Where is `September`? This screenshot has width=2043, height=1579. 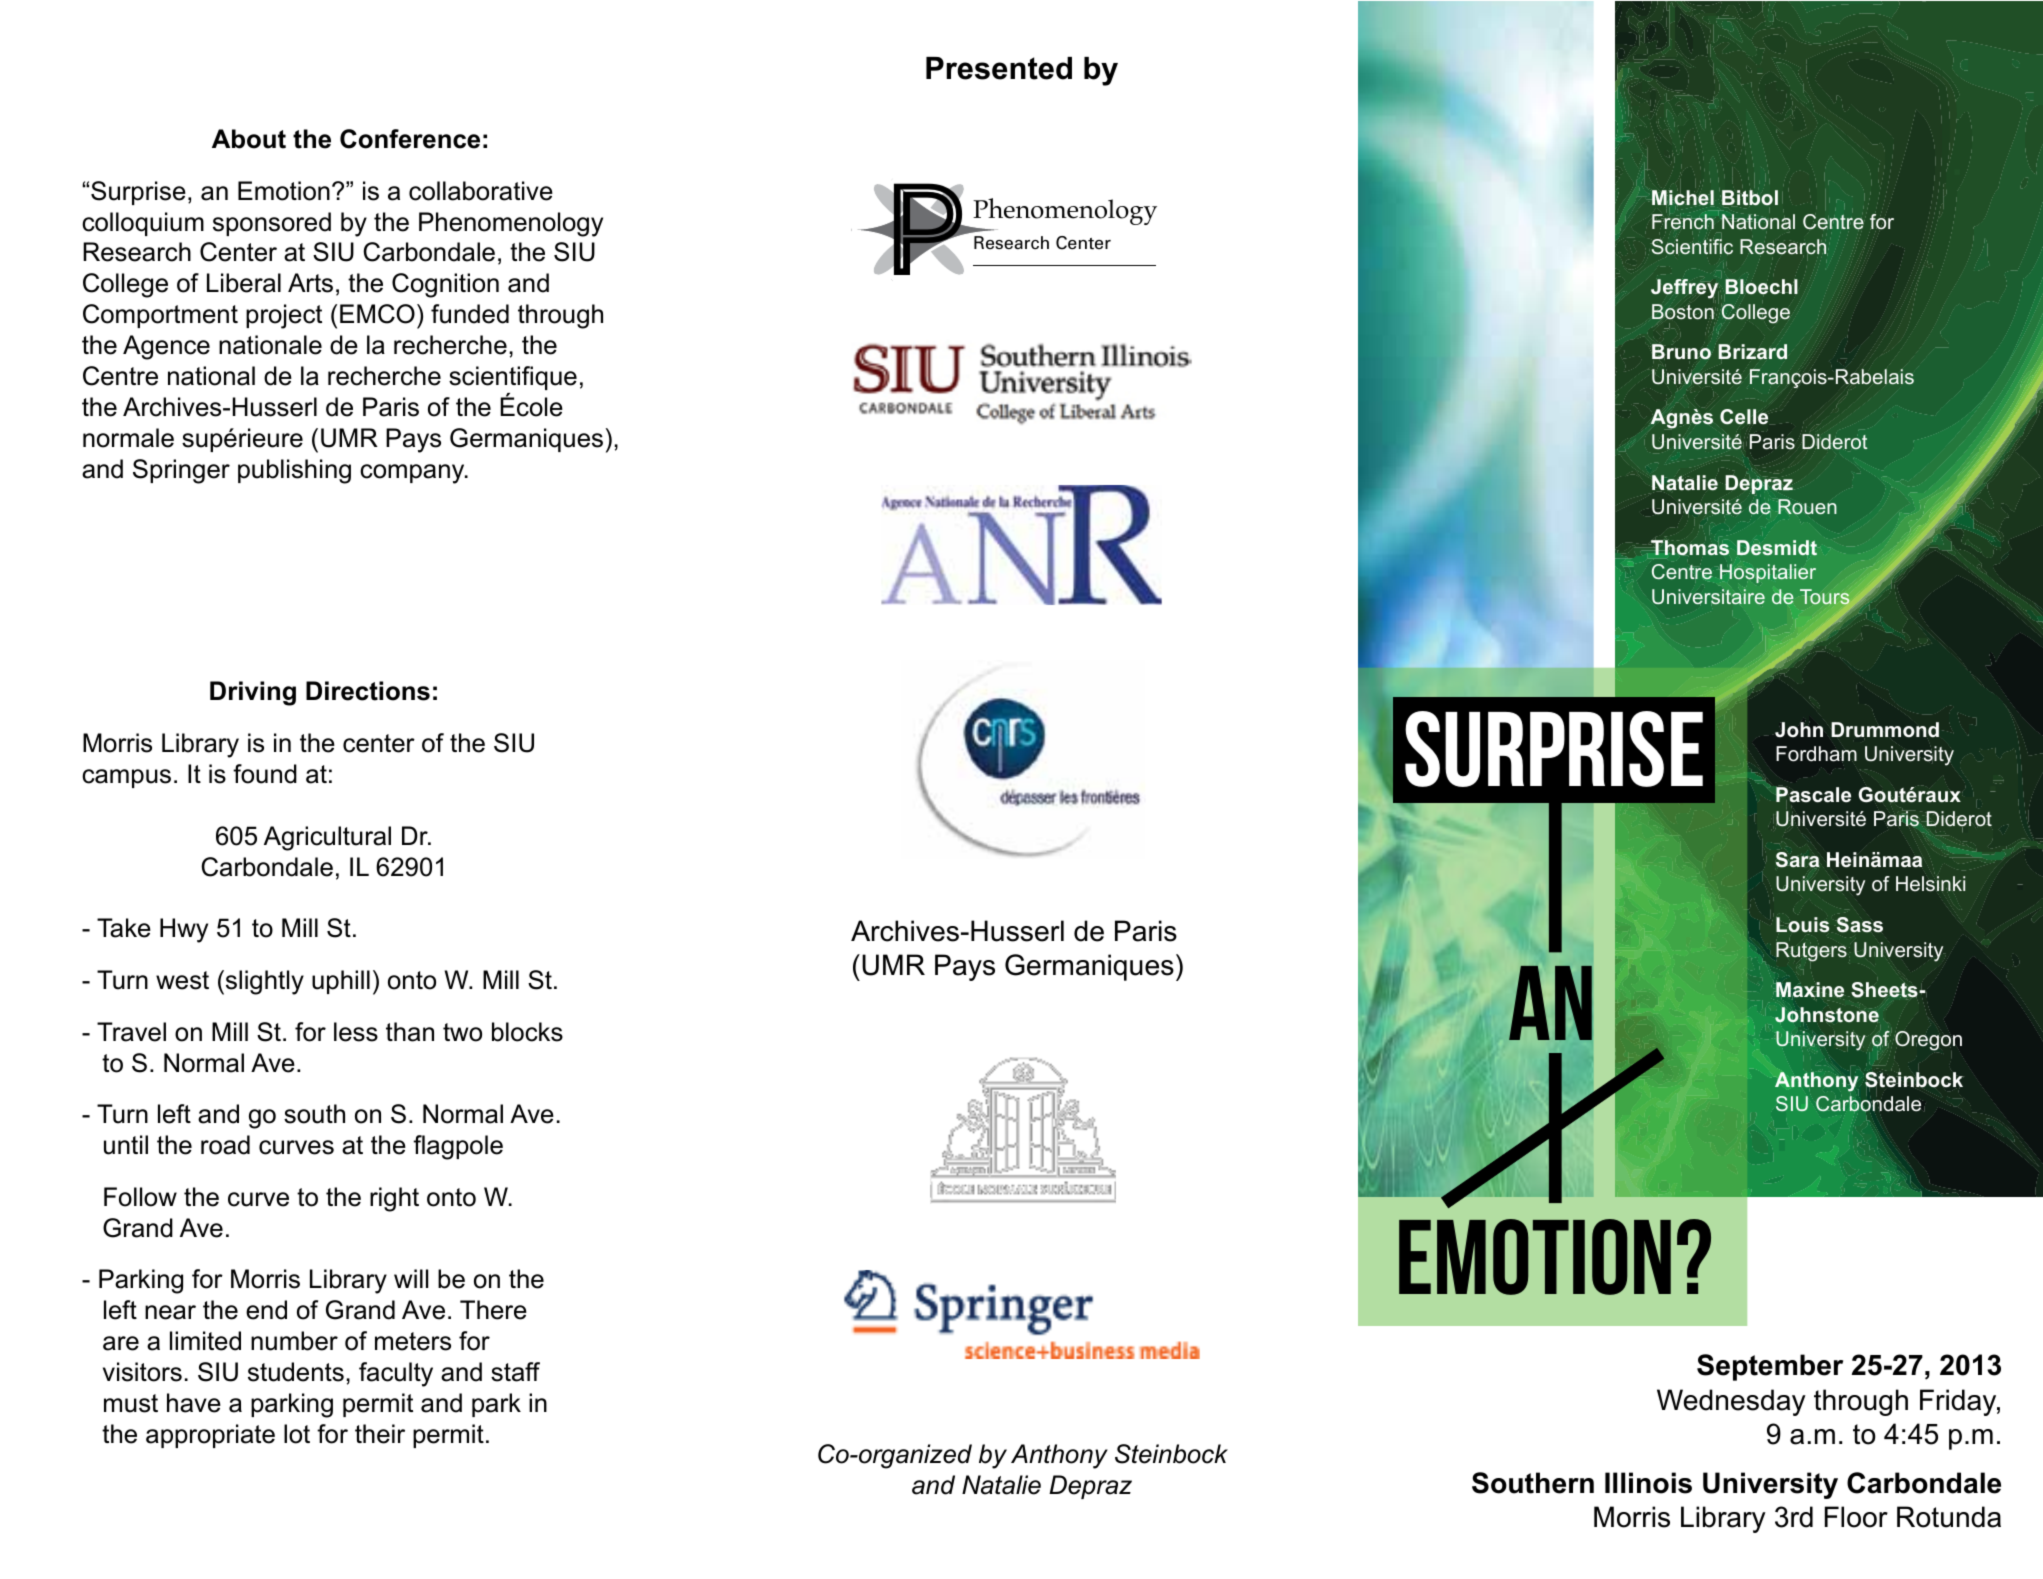
September is located at coordinates (1770, 1367).
